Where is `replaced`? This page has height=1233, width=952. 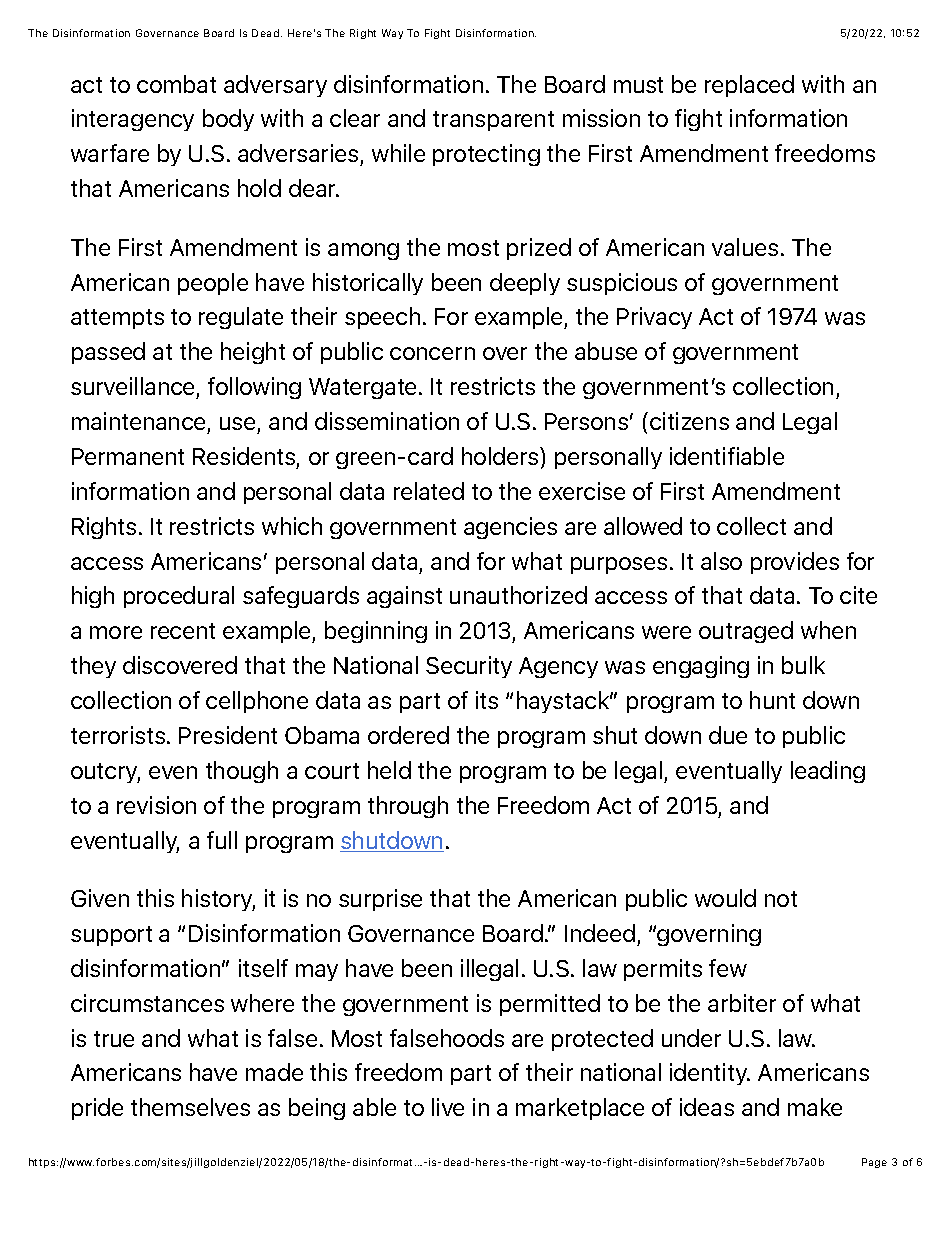
replaced is located at coordinates (749, 86).
